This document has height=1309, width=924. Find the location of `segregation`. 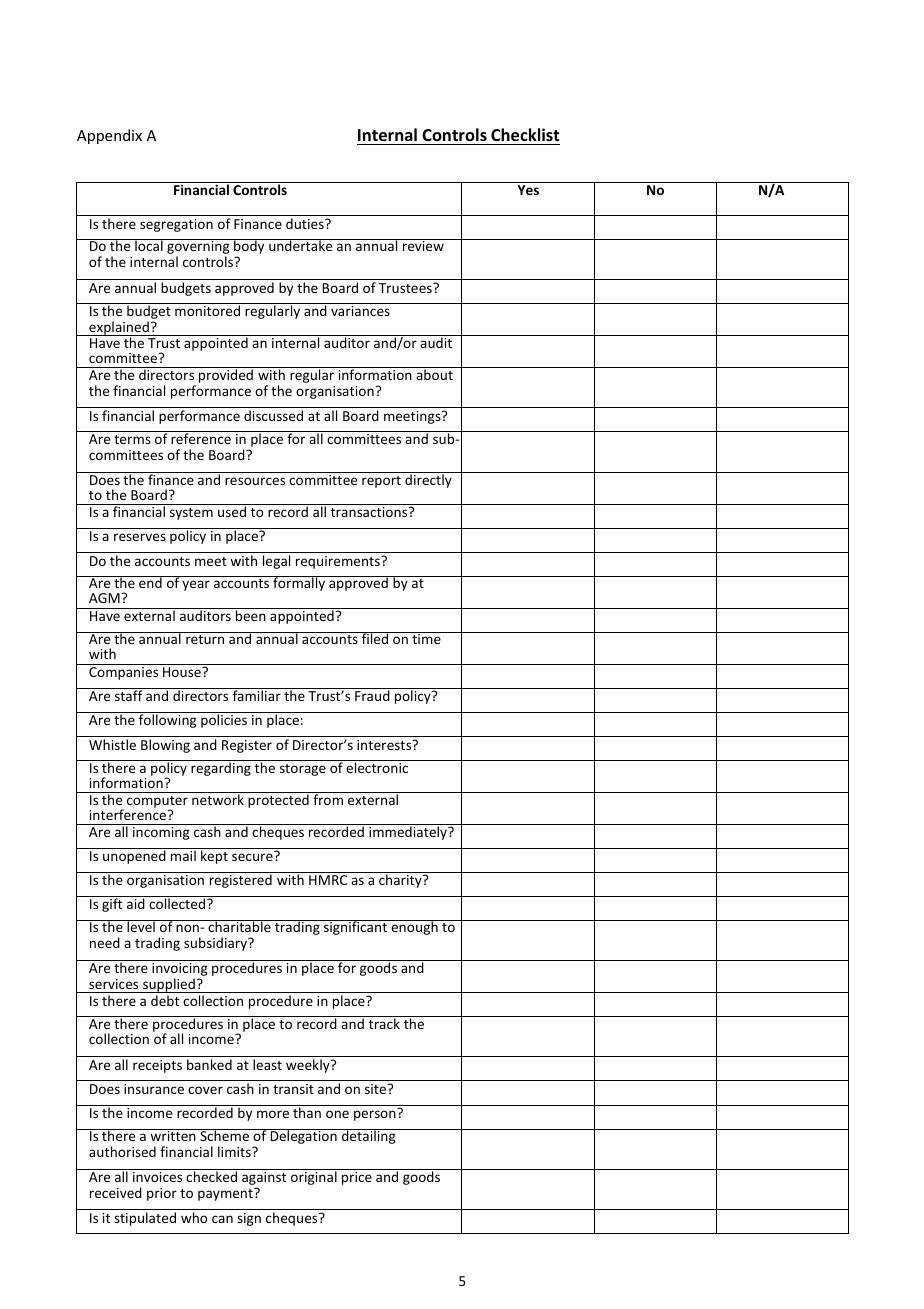

segregation is located at coordinates (176, 225).
